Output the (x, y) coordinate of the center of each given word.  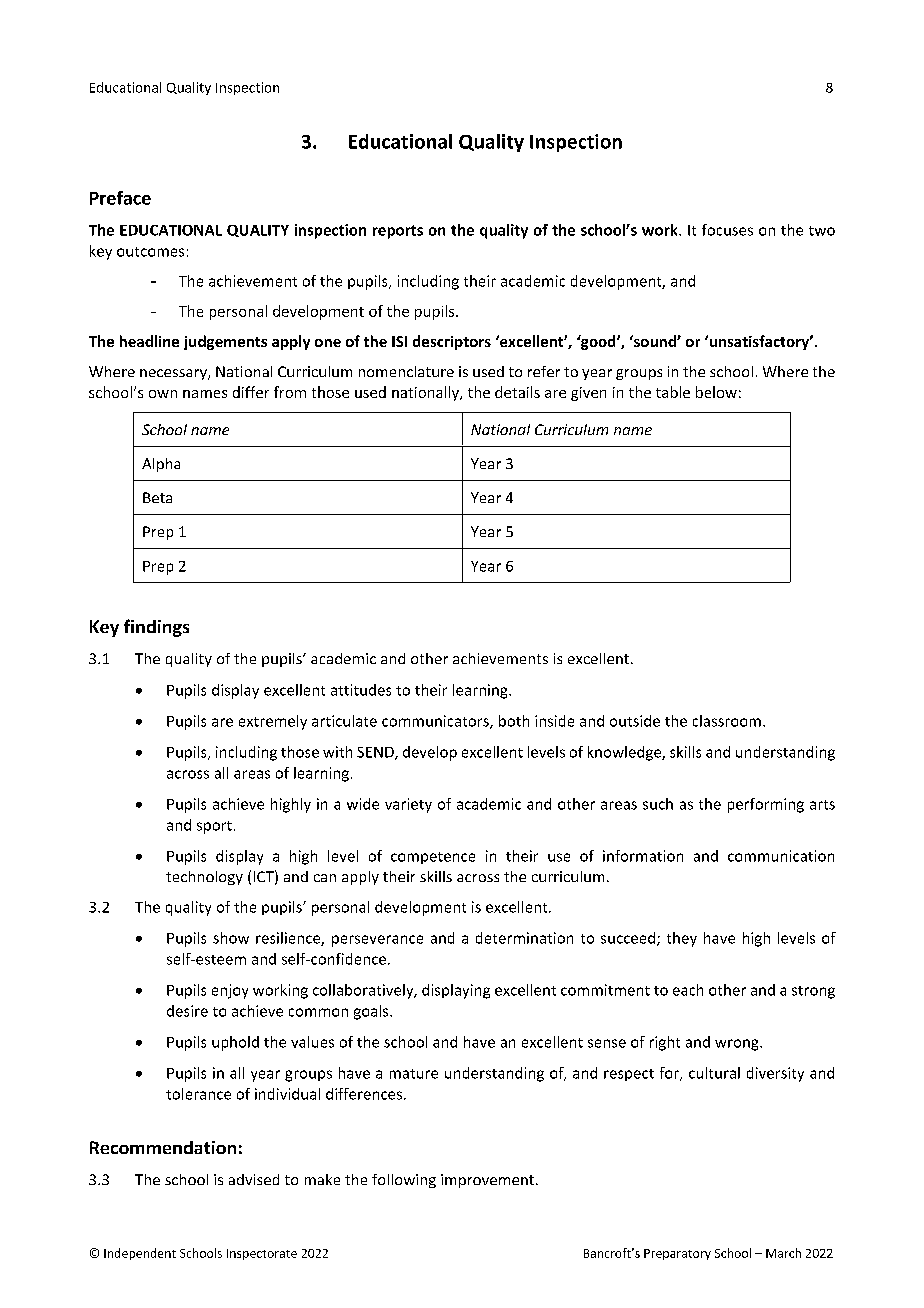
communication (781, 856)
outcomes (150, 252)
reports (398, 232)
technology (204, 878)
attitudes (361, 690)
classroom (727, 721)
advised (254, 1179)
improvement (487, 1181)
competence (433, 858)
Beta (157, 497)
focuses (727, 230)
